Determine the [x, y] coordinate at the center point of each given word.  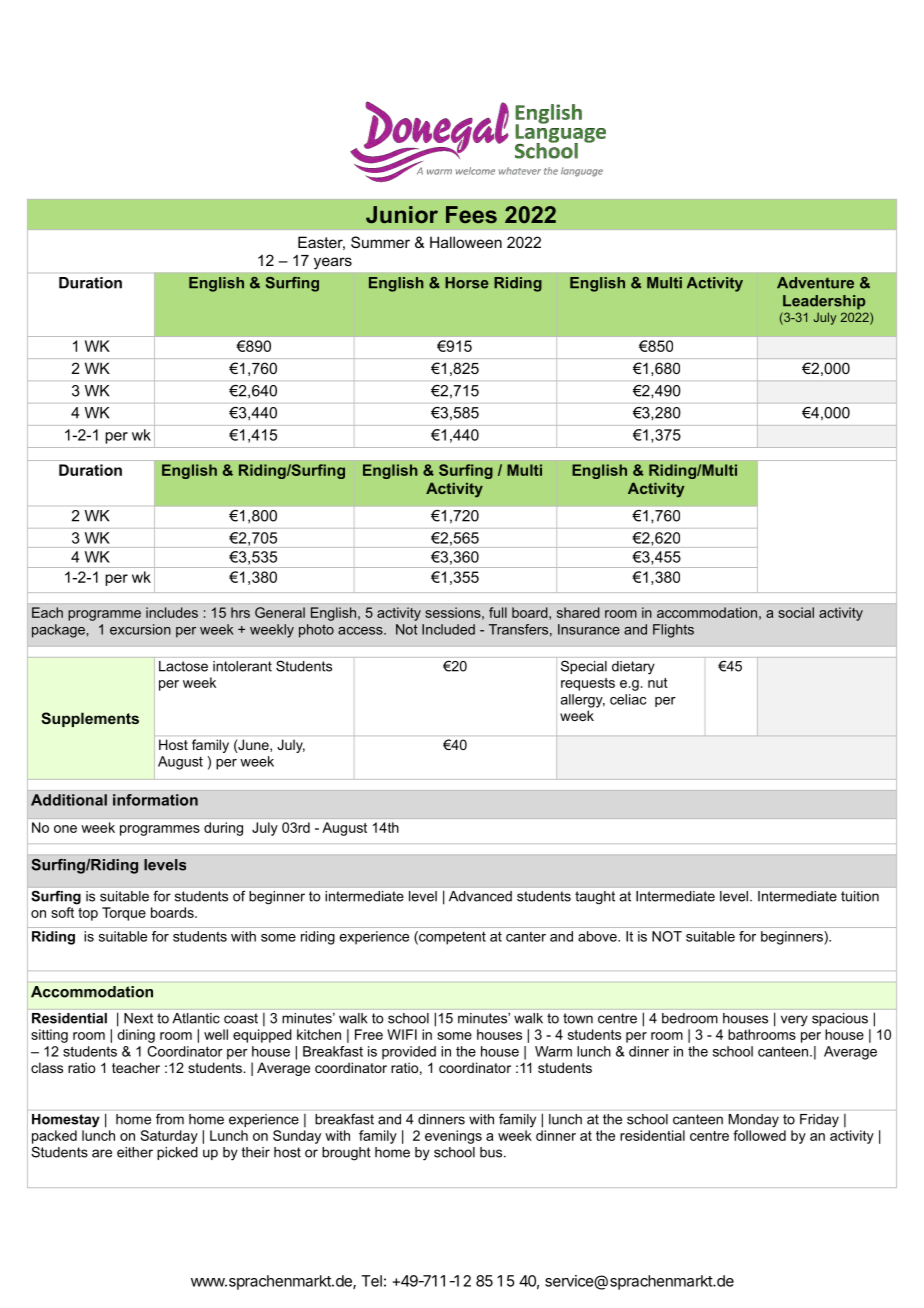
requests [588, 684]
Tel [371, 1281]
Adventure [815, 283]
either [135, 1152]
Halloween [466, 242]
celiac [628, 699]
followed [759, 1135]
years [333, 263]
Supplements [90, 719]
